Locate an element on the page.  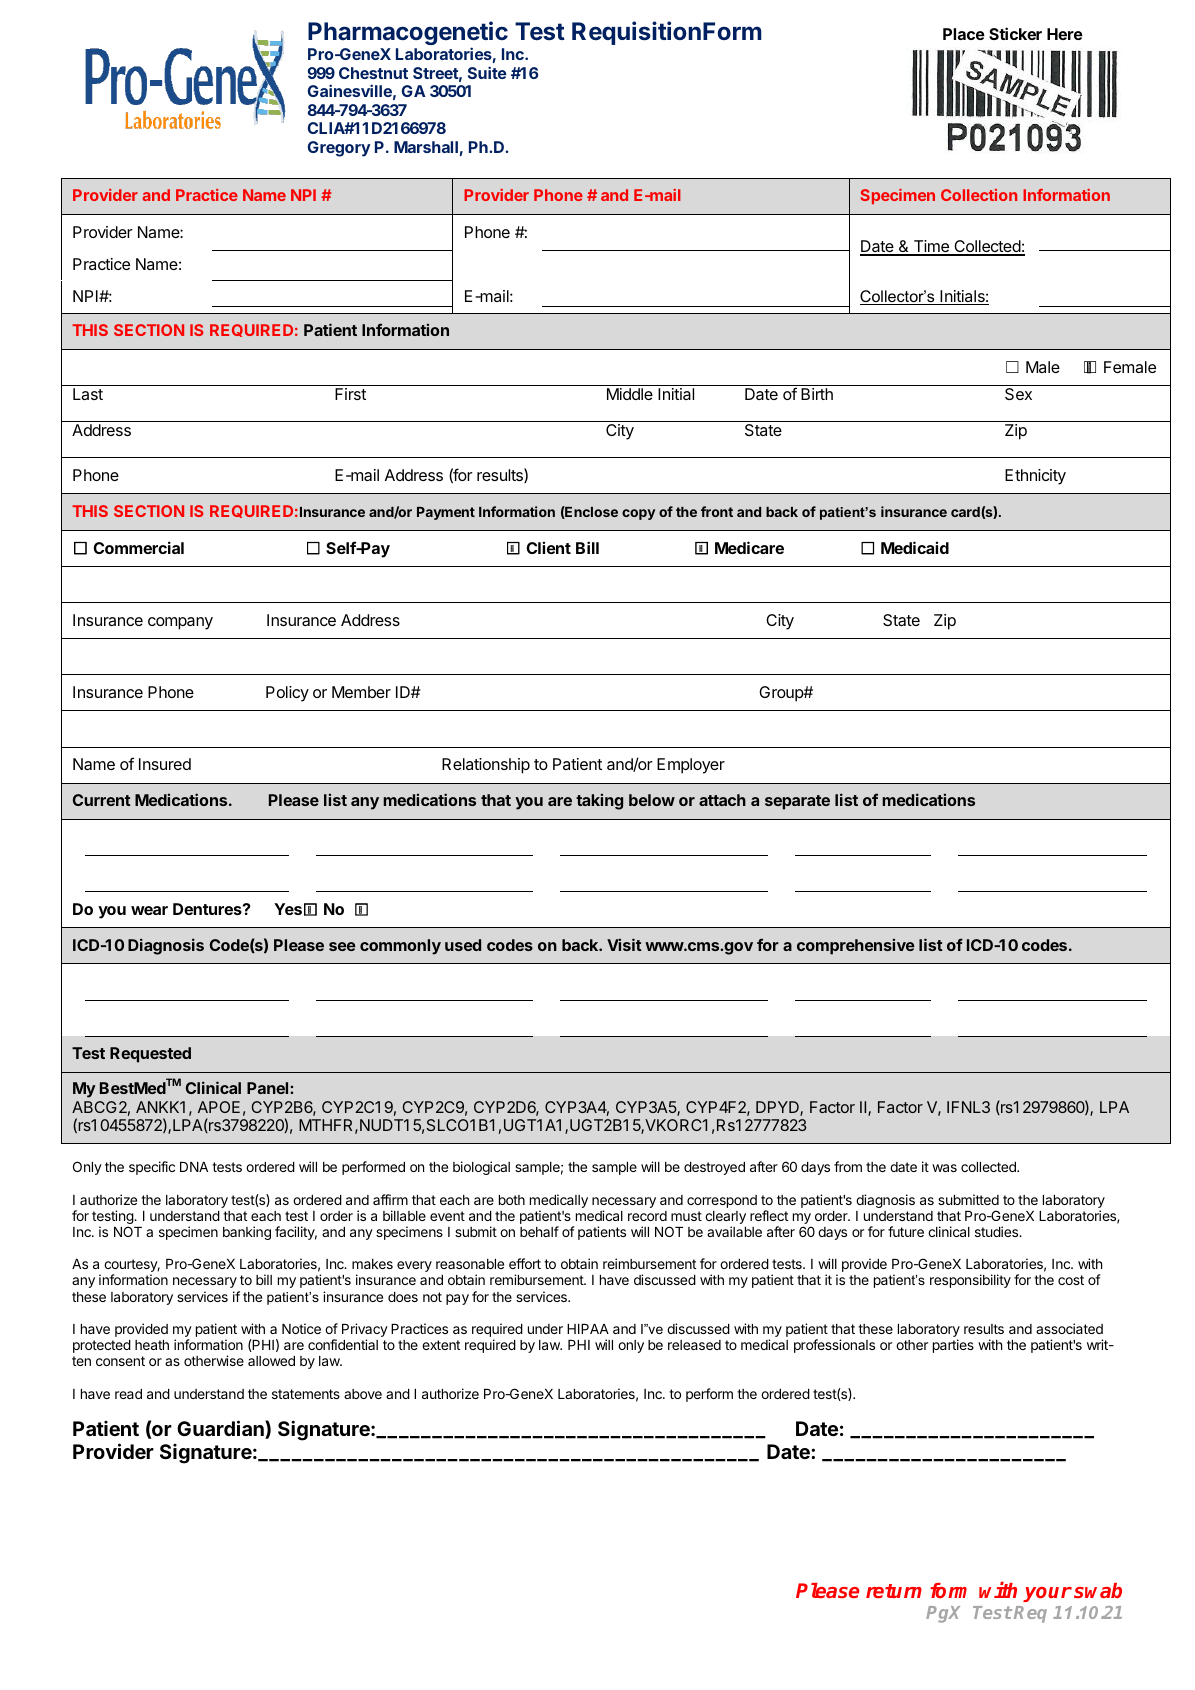
your is located at coordinates (1047, 1594).
